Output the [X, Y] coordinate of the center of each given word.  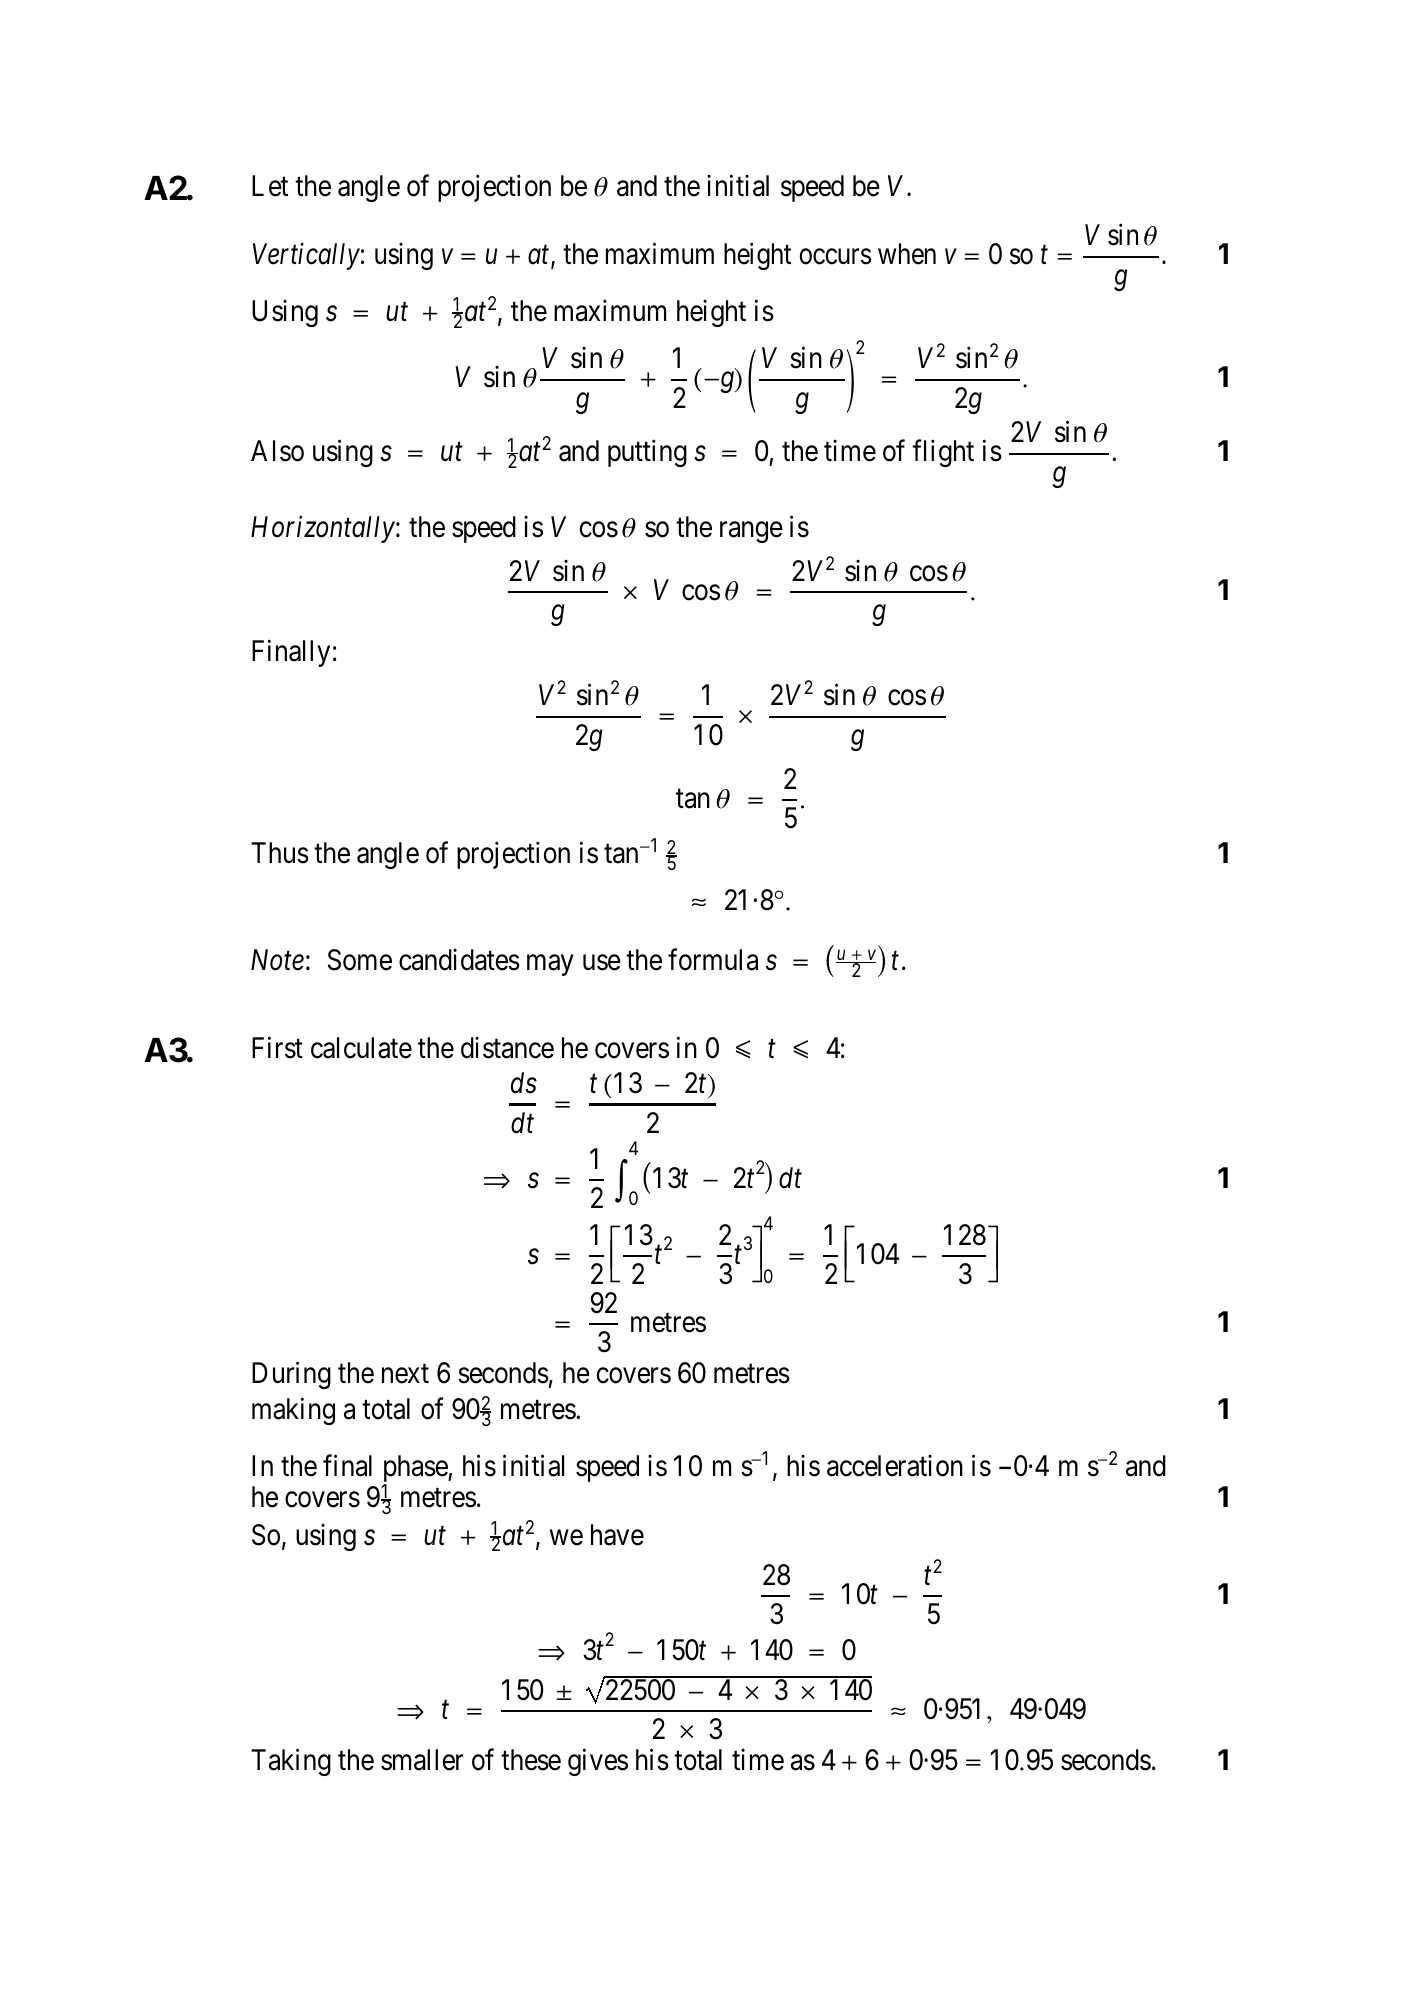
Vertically [306, 256]
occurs [835, 257]
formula [713, 960]
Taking [291, 1762]
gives [598, 1762]
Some [360, 960]
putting [647, 453]
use [602, 963]
